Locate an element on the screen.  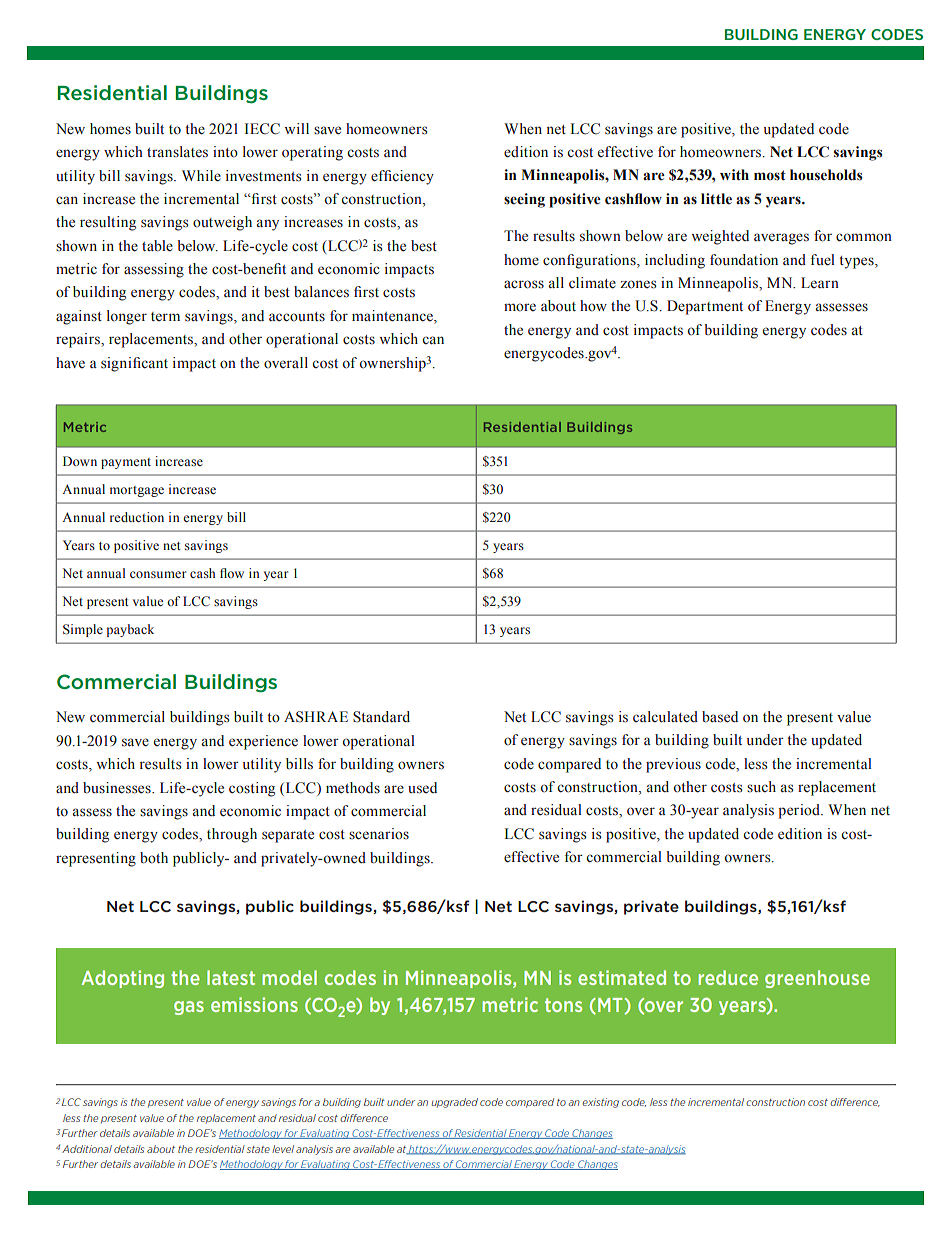
payback is located at coordinates (130, 630).
